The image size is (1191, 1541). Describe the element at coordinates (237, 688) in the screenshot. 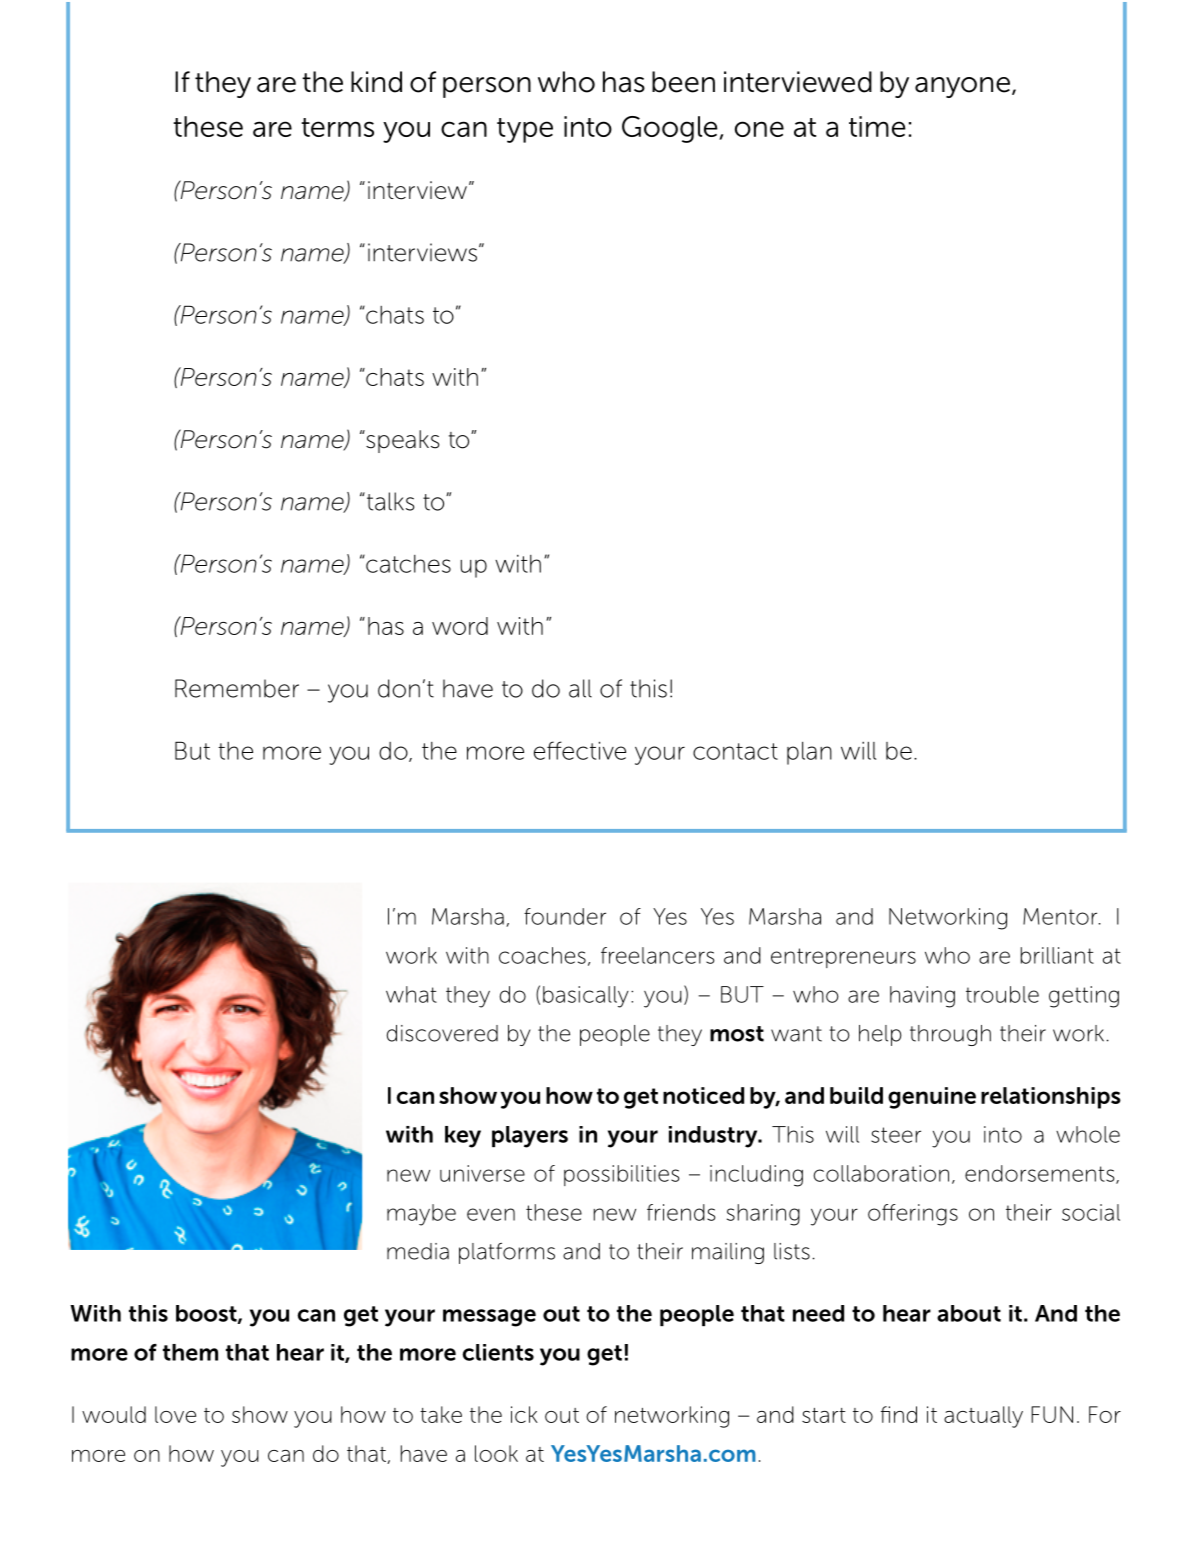

I see `Remember` at that location.
